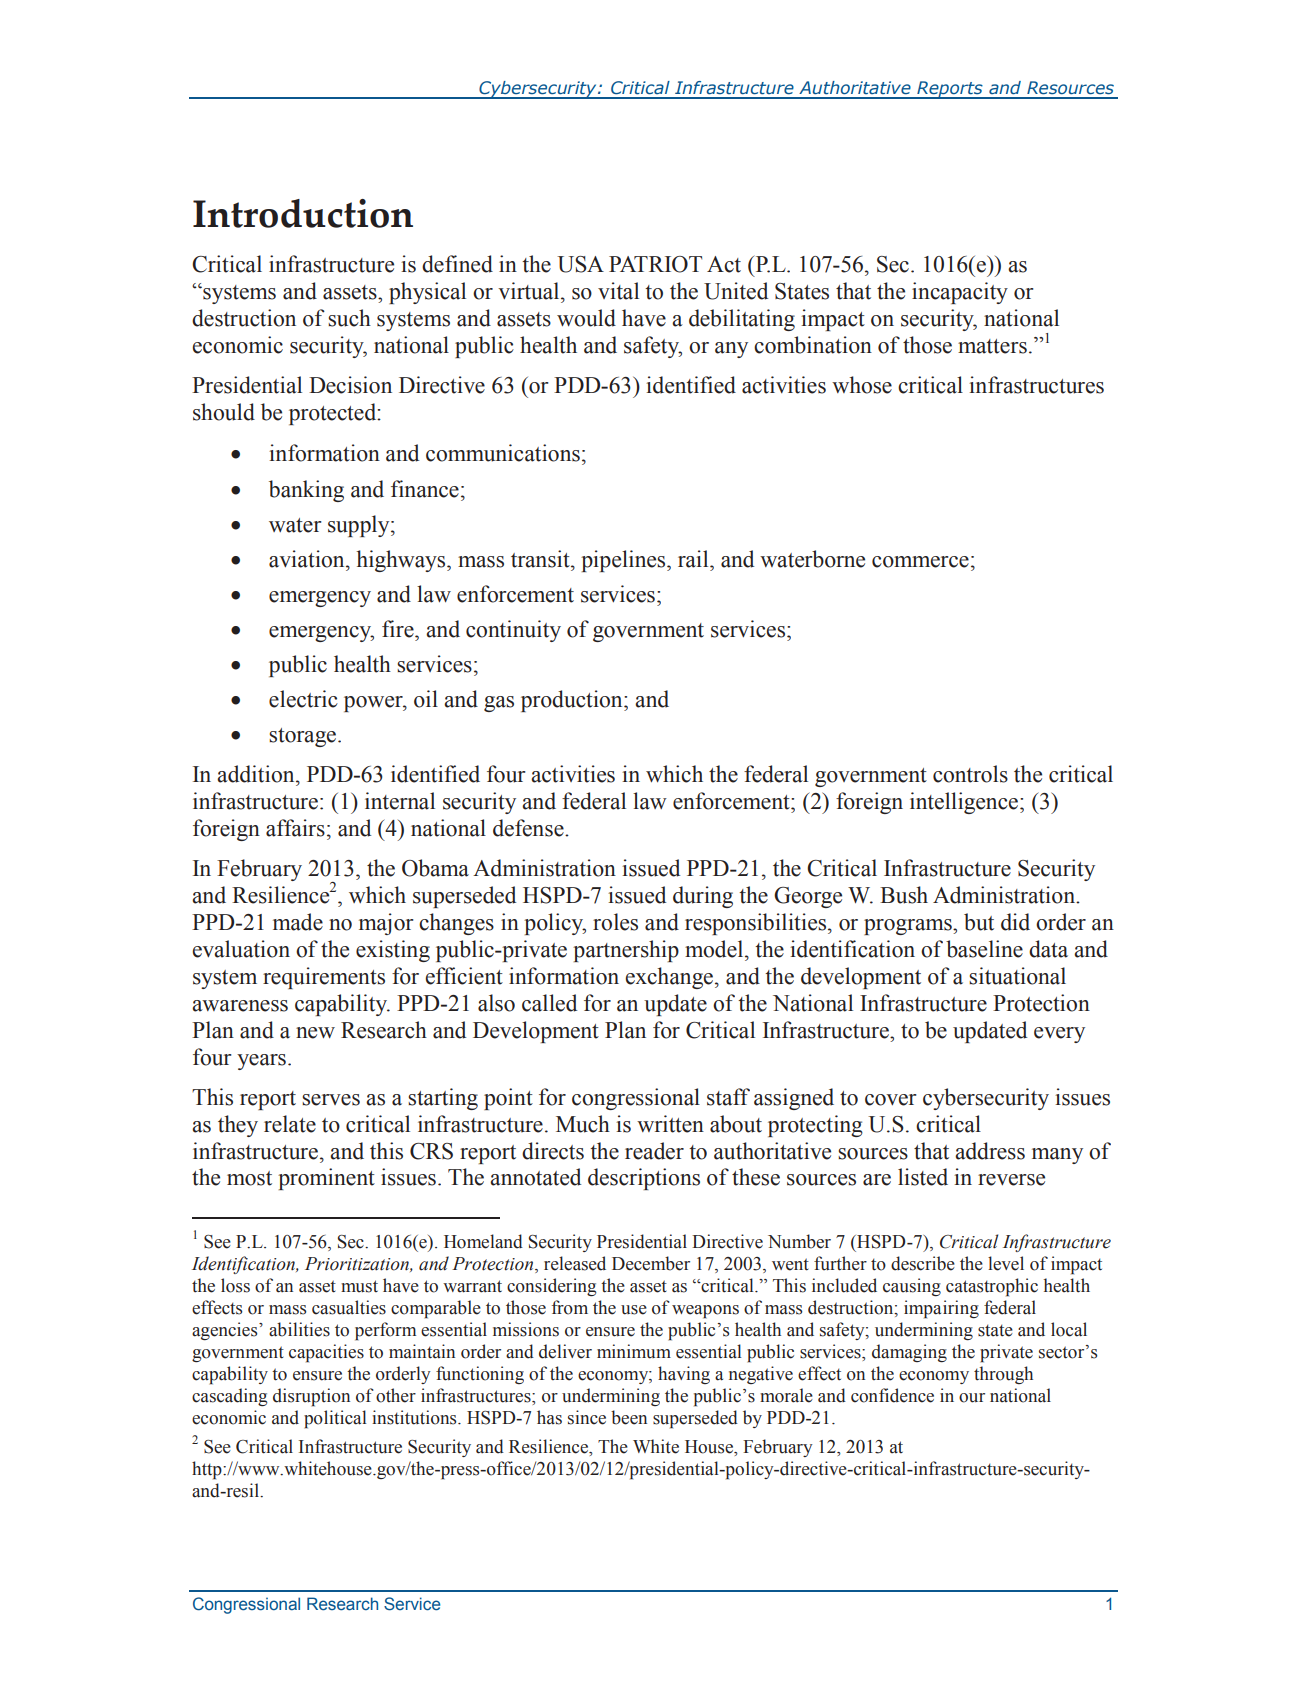 Image resolution: width=1306 pixels, height=1690 pixels. What do you see at coordinates (399, 629) in the page?
I see `fire` at bounding box center [399, 629].
